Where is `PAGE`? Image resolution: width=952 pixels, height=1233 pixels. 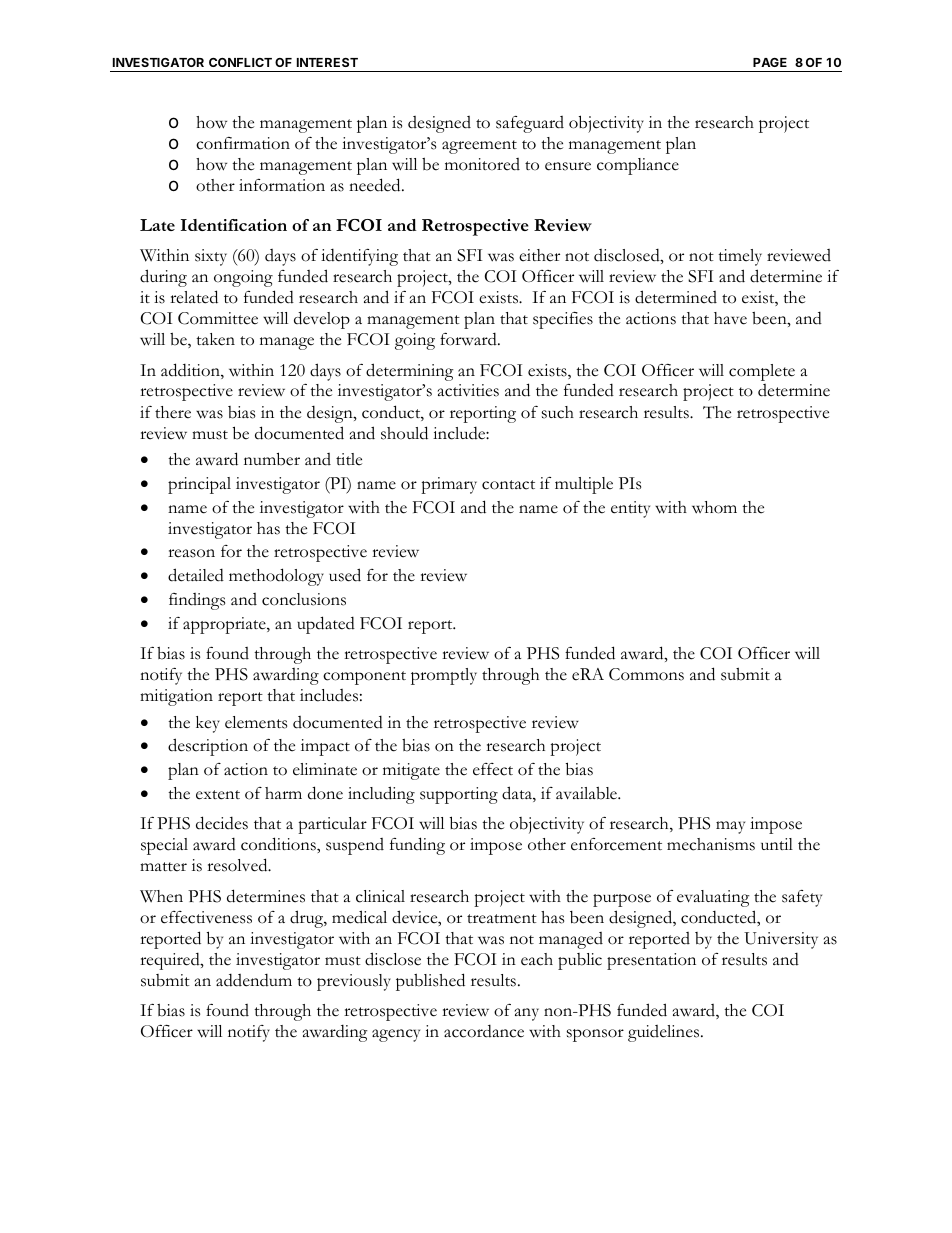 PAGE is located at coordinates (770, 62).
